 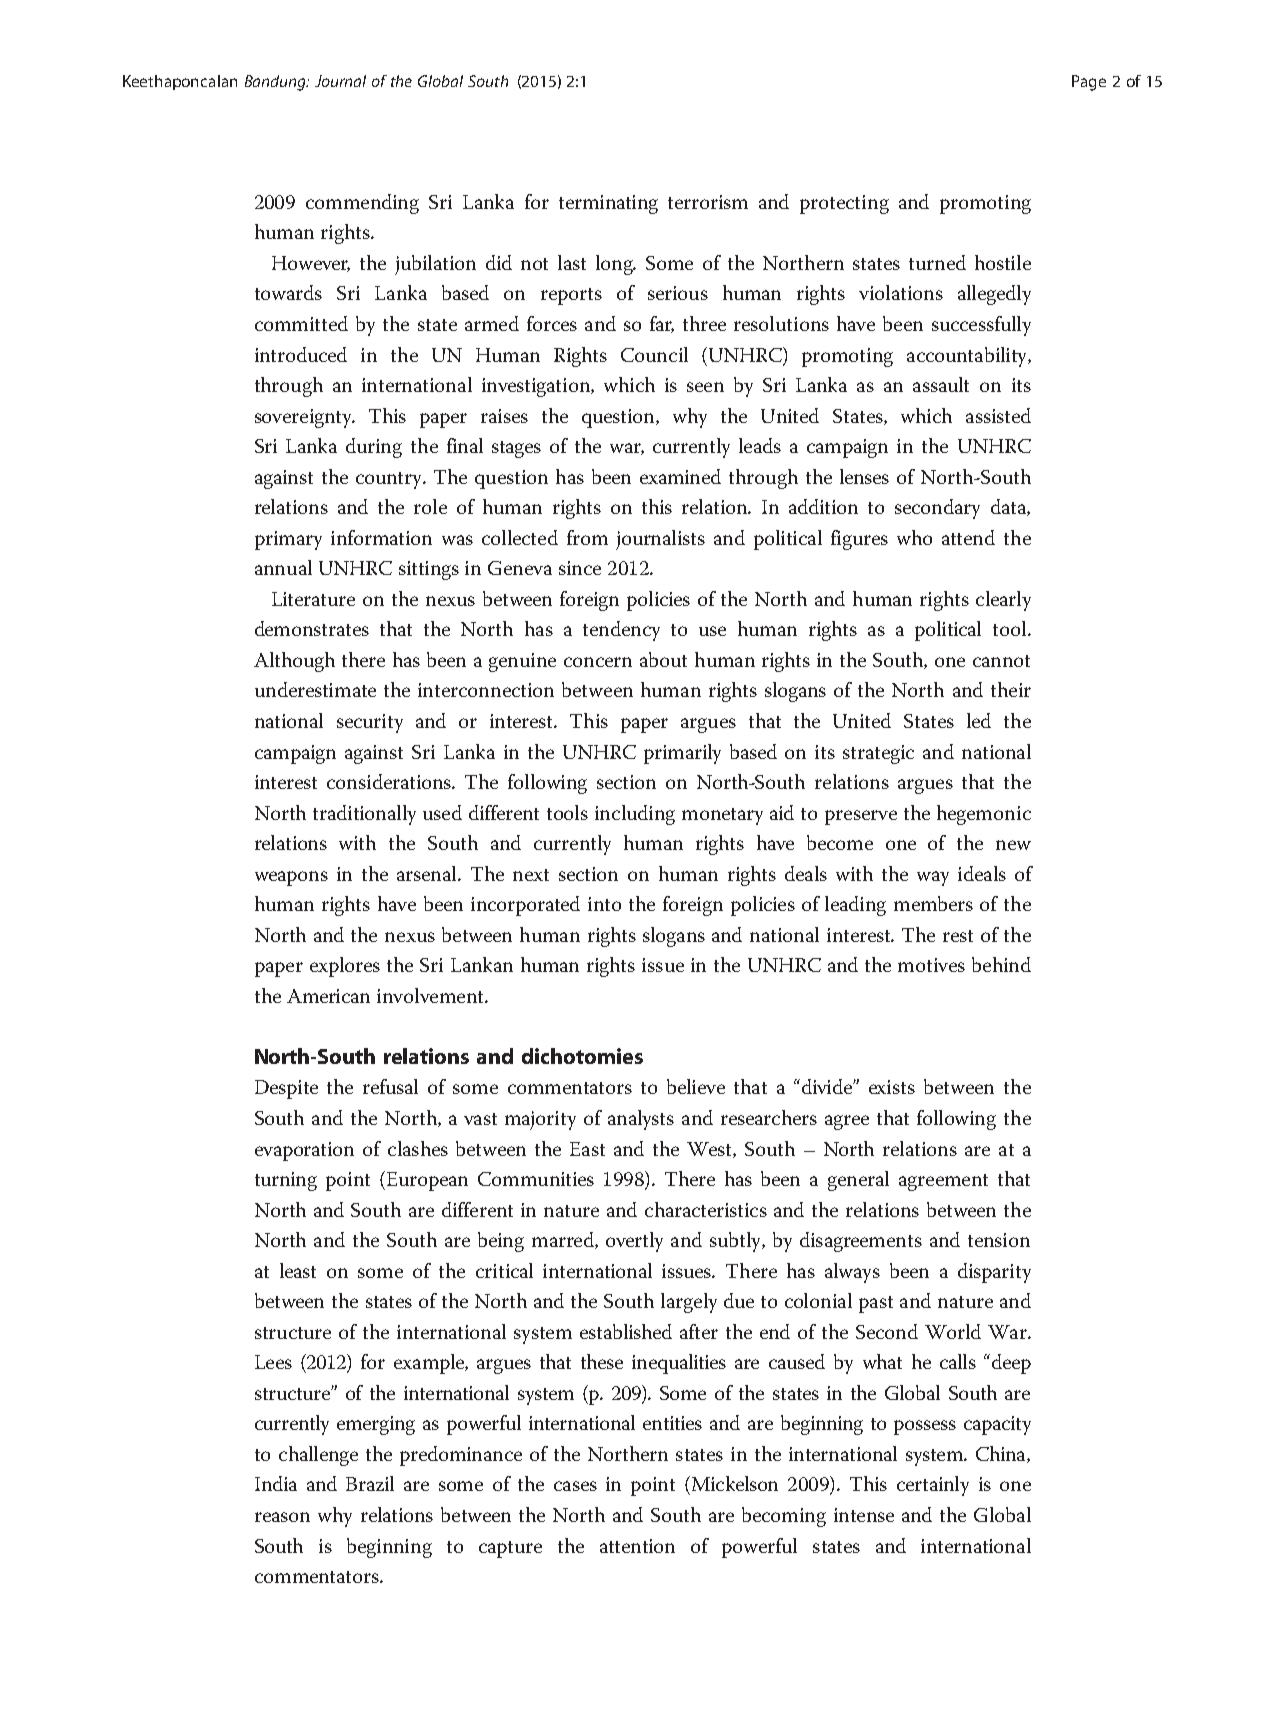 What do you see at coordinates (364, 815) in the image?
I see `traditionally` at bounding box center [364, 815].
